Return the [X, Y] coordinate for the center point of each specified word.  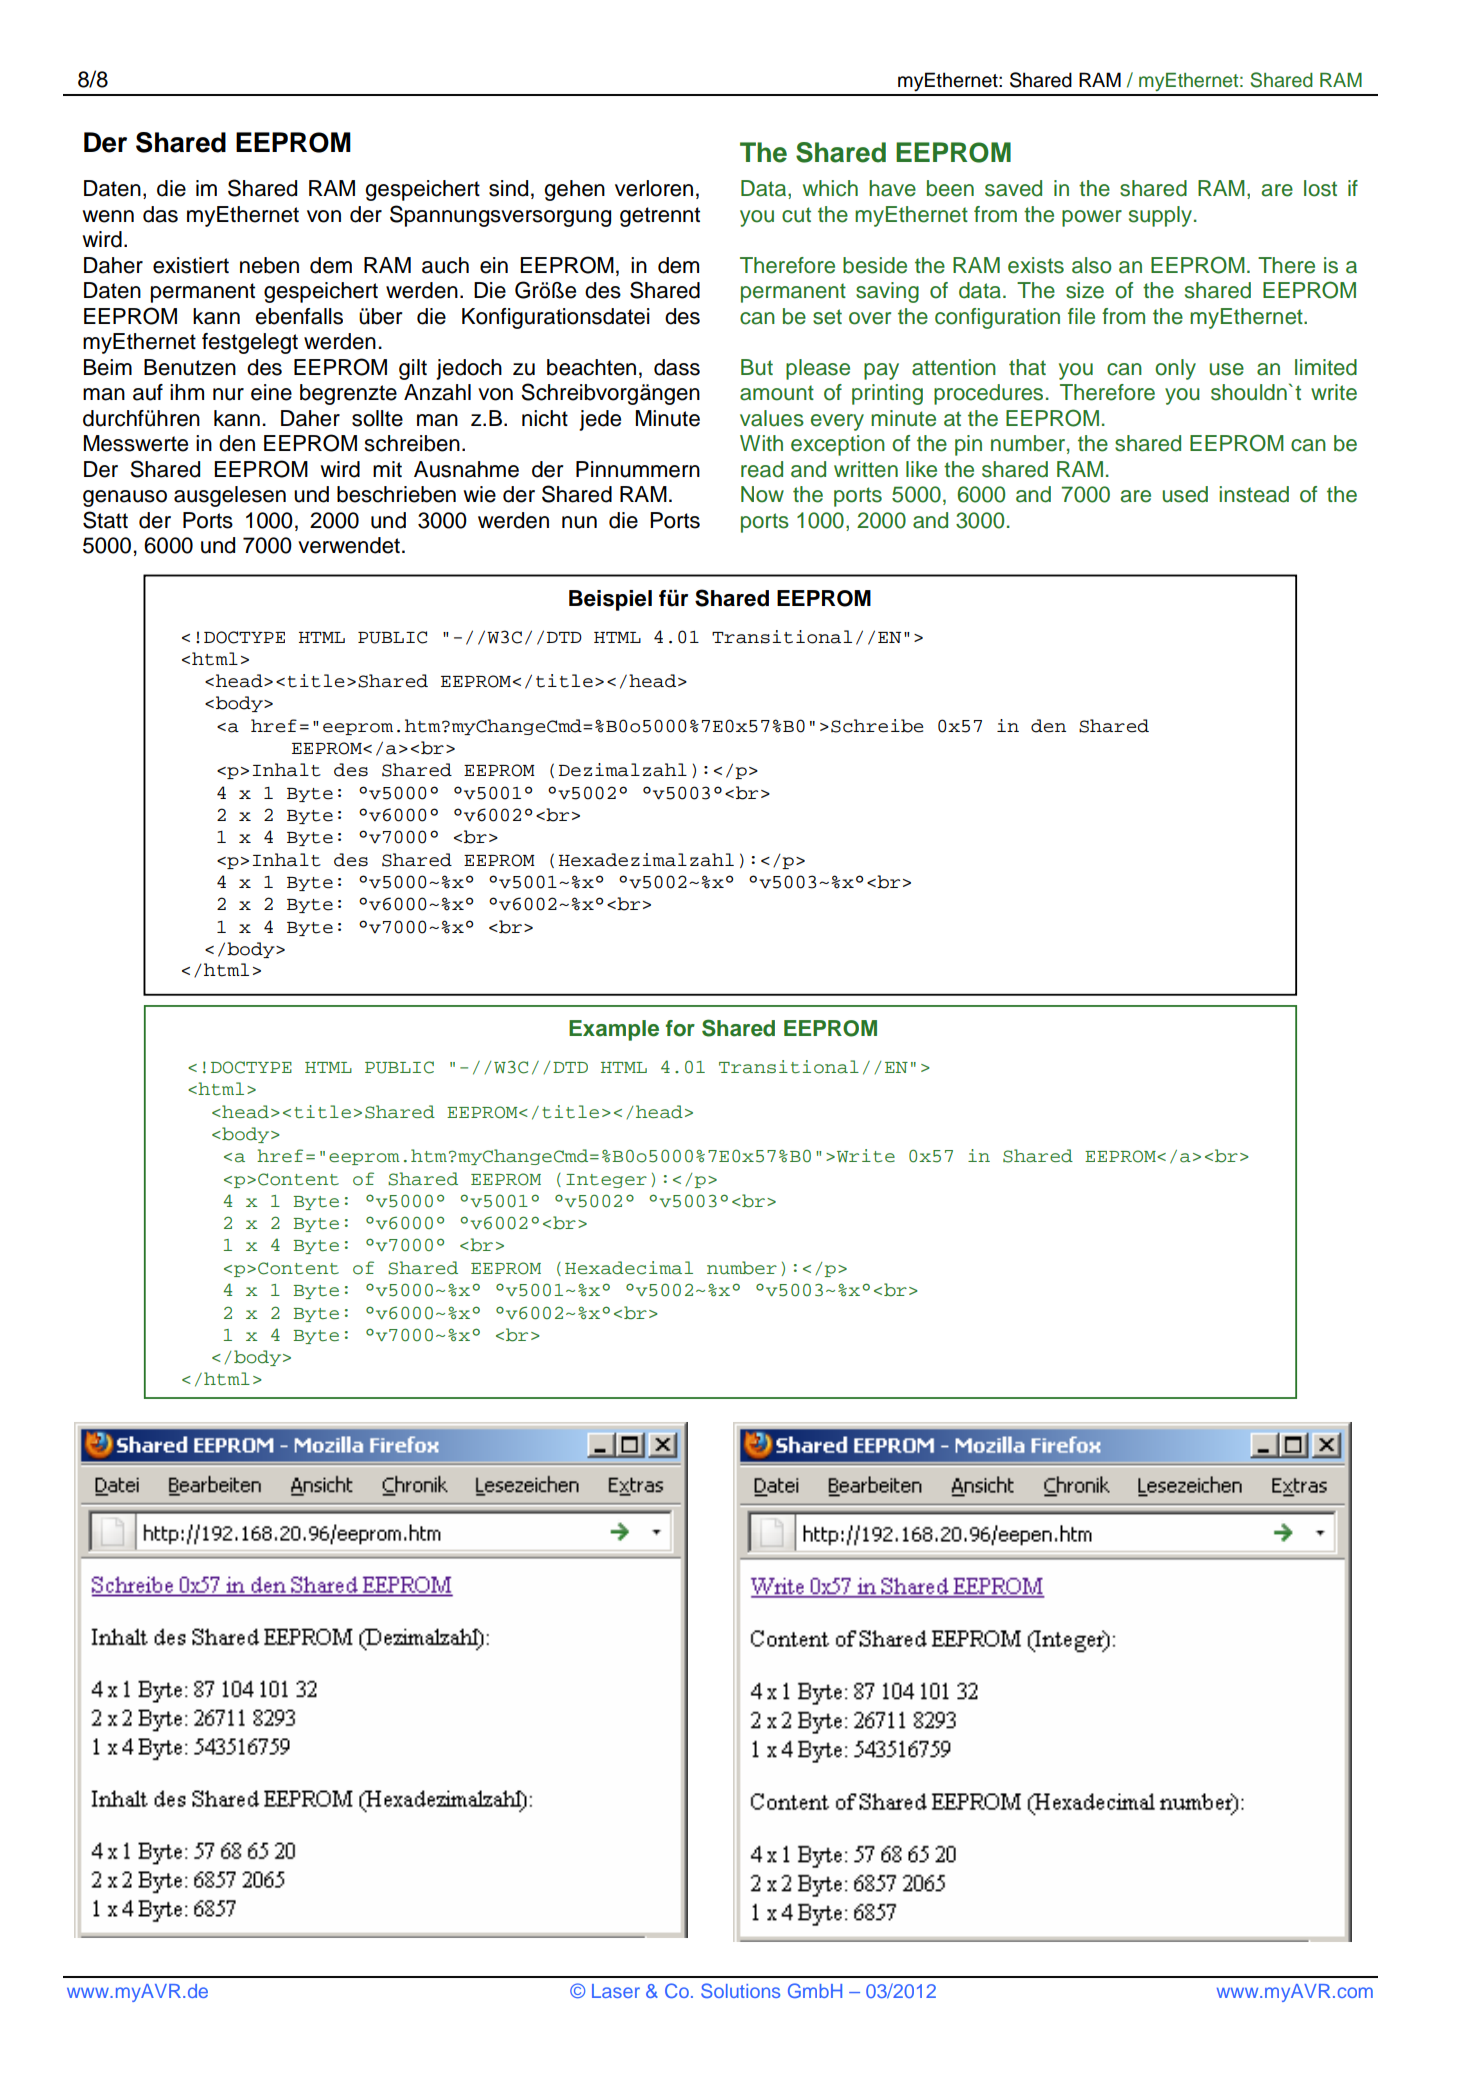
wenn [108, 216]
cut [796, 215]
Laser [616, 1991]
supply [1162, 216]
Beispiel [610, 600]
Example [614, 1030]
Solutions [740, 1990]
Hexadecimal [629, 1268]
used [1185, 494]
